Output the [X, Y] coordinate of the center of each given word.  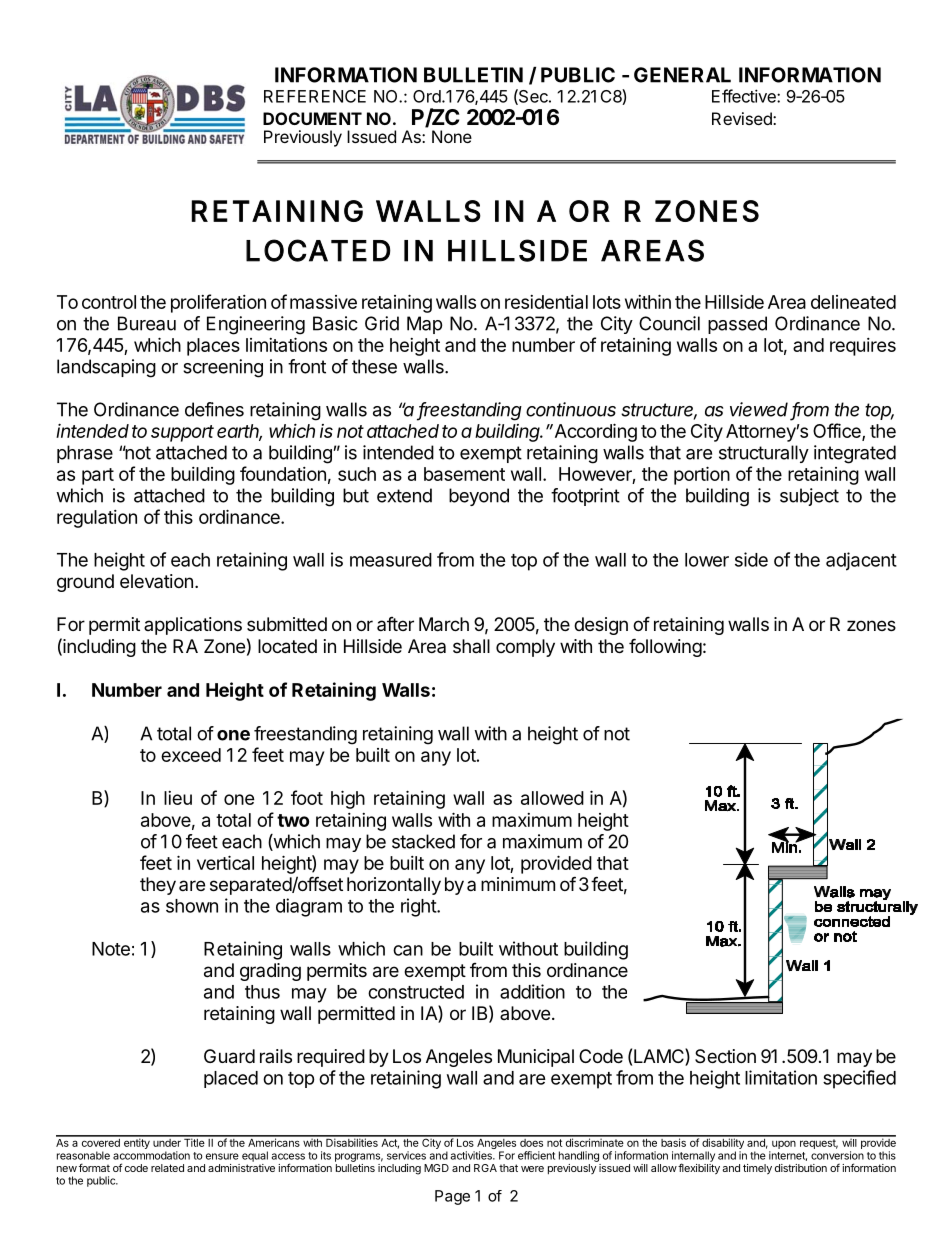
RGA [485, 1168]
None [452, 136]
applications [193, 626]
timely [757, 1169]
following [665, 647]
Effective [745, 96]
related [167, 1168]
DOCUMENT [312, 118]
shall [471, 646]
